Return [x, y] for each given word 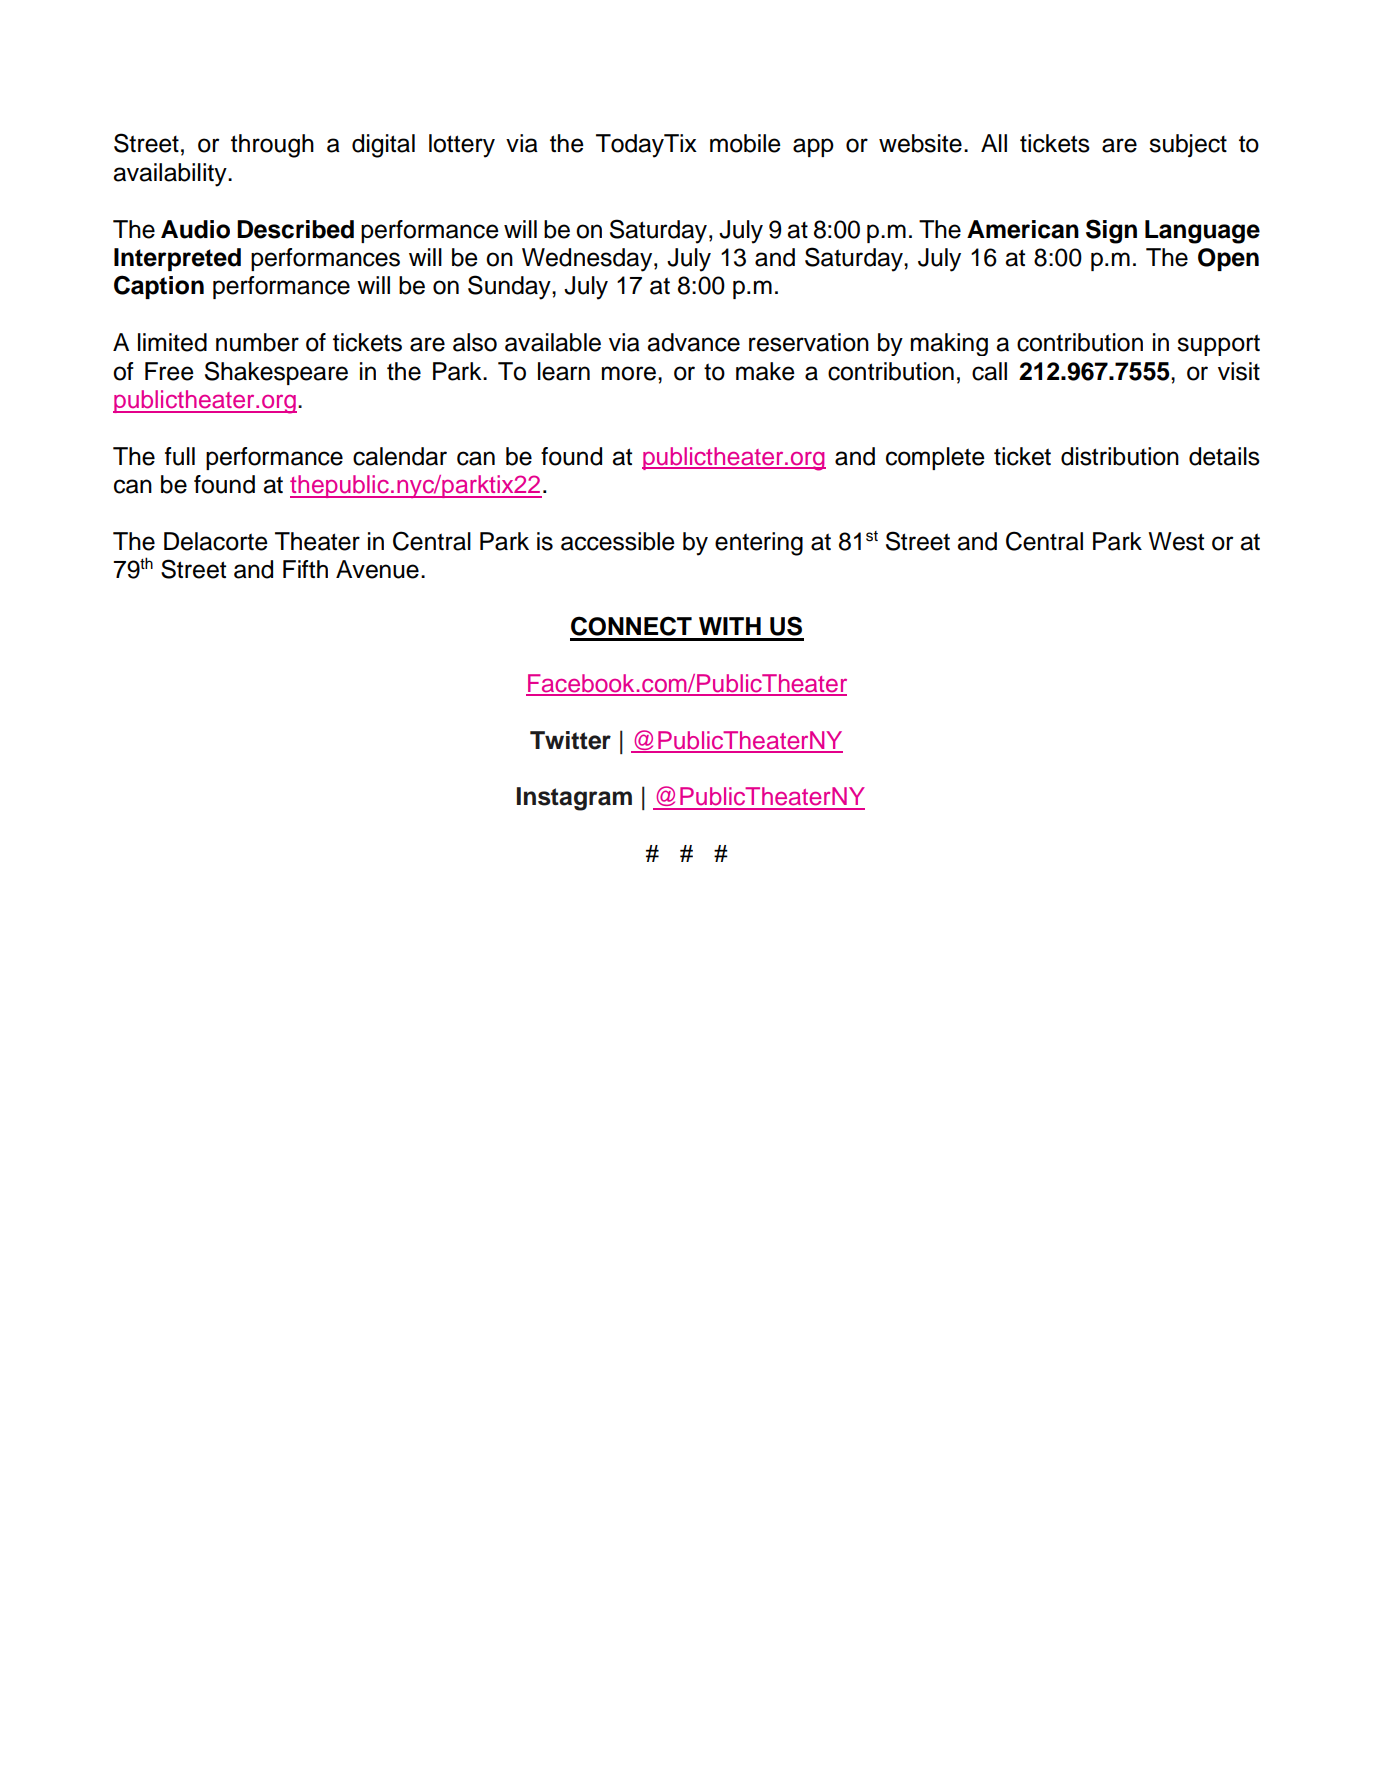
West [1176, 541]
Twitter [570, 740]
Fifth [305, 569]
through [272, 146]
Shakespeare [276, 373]
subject [1188, 146]
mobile [745, 143]
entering [759, 544]
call [989, 371]
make [765, 371]
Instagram [574, 799]
